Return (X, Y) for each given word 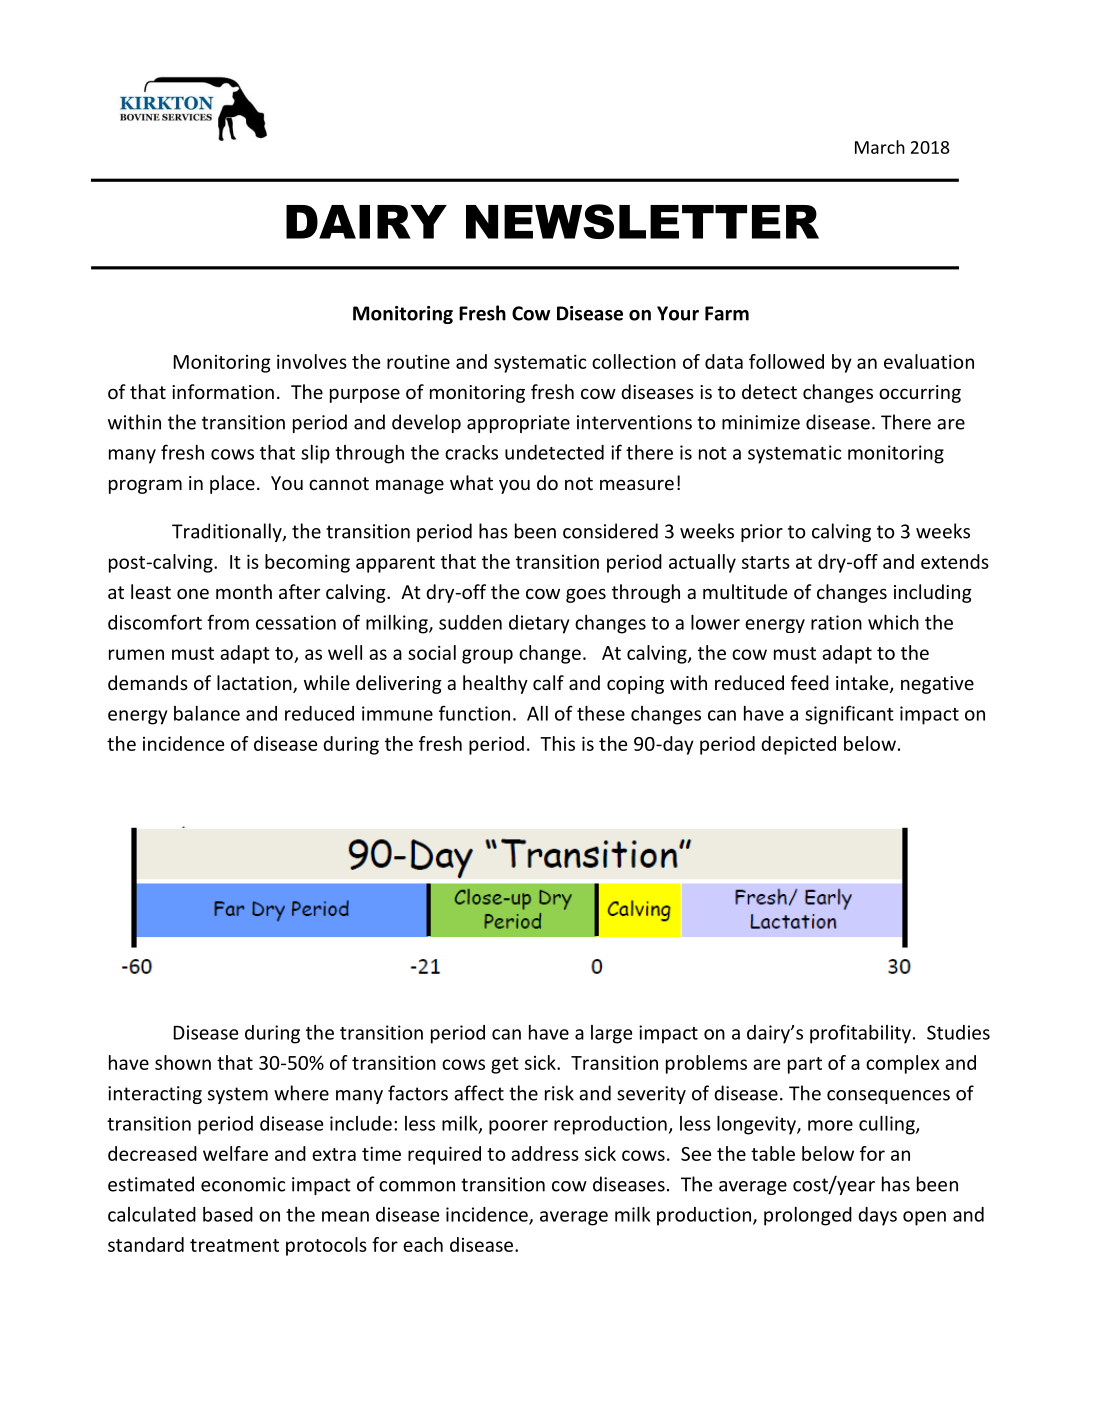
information (223, 391)
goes (586, 595)
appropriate (518, 424)
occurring (920, 394)
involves (312, 361)
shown (183, 1062)
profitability (860, 1034)
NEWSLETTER (642, 221)
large (611, 1034)
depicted (798, 745)
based (228, 1214)
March (880, 147)
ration (836, 622)
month (244, 591)
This (557, 743)
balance (207, 713)
